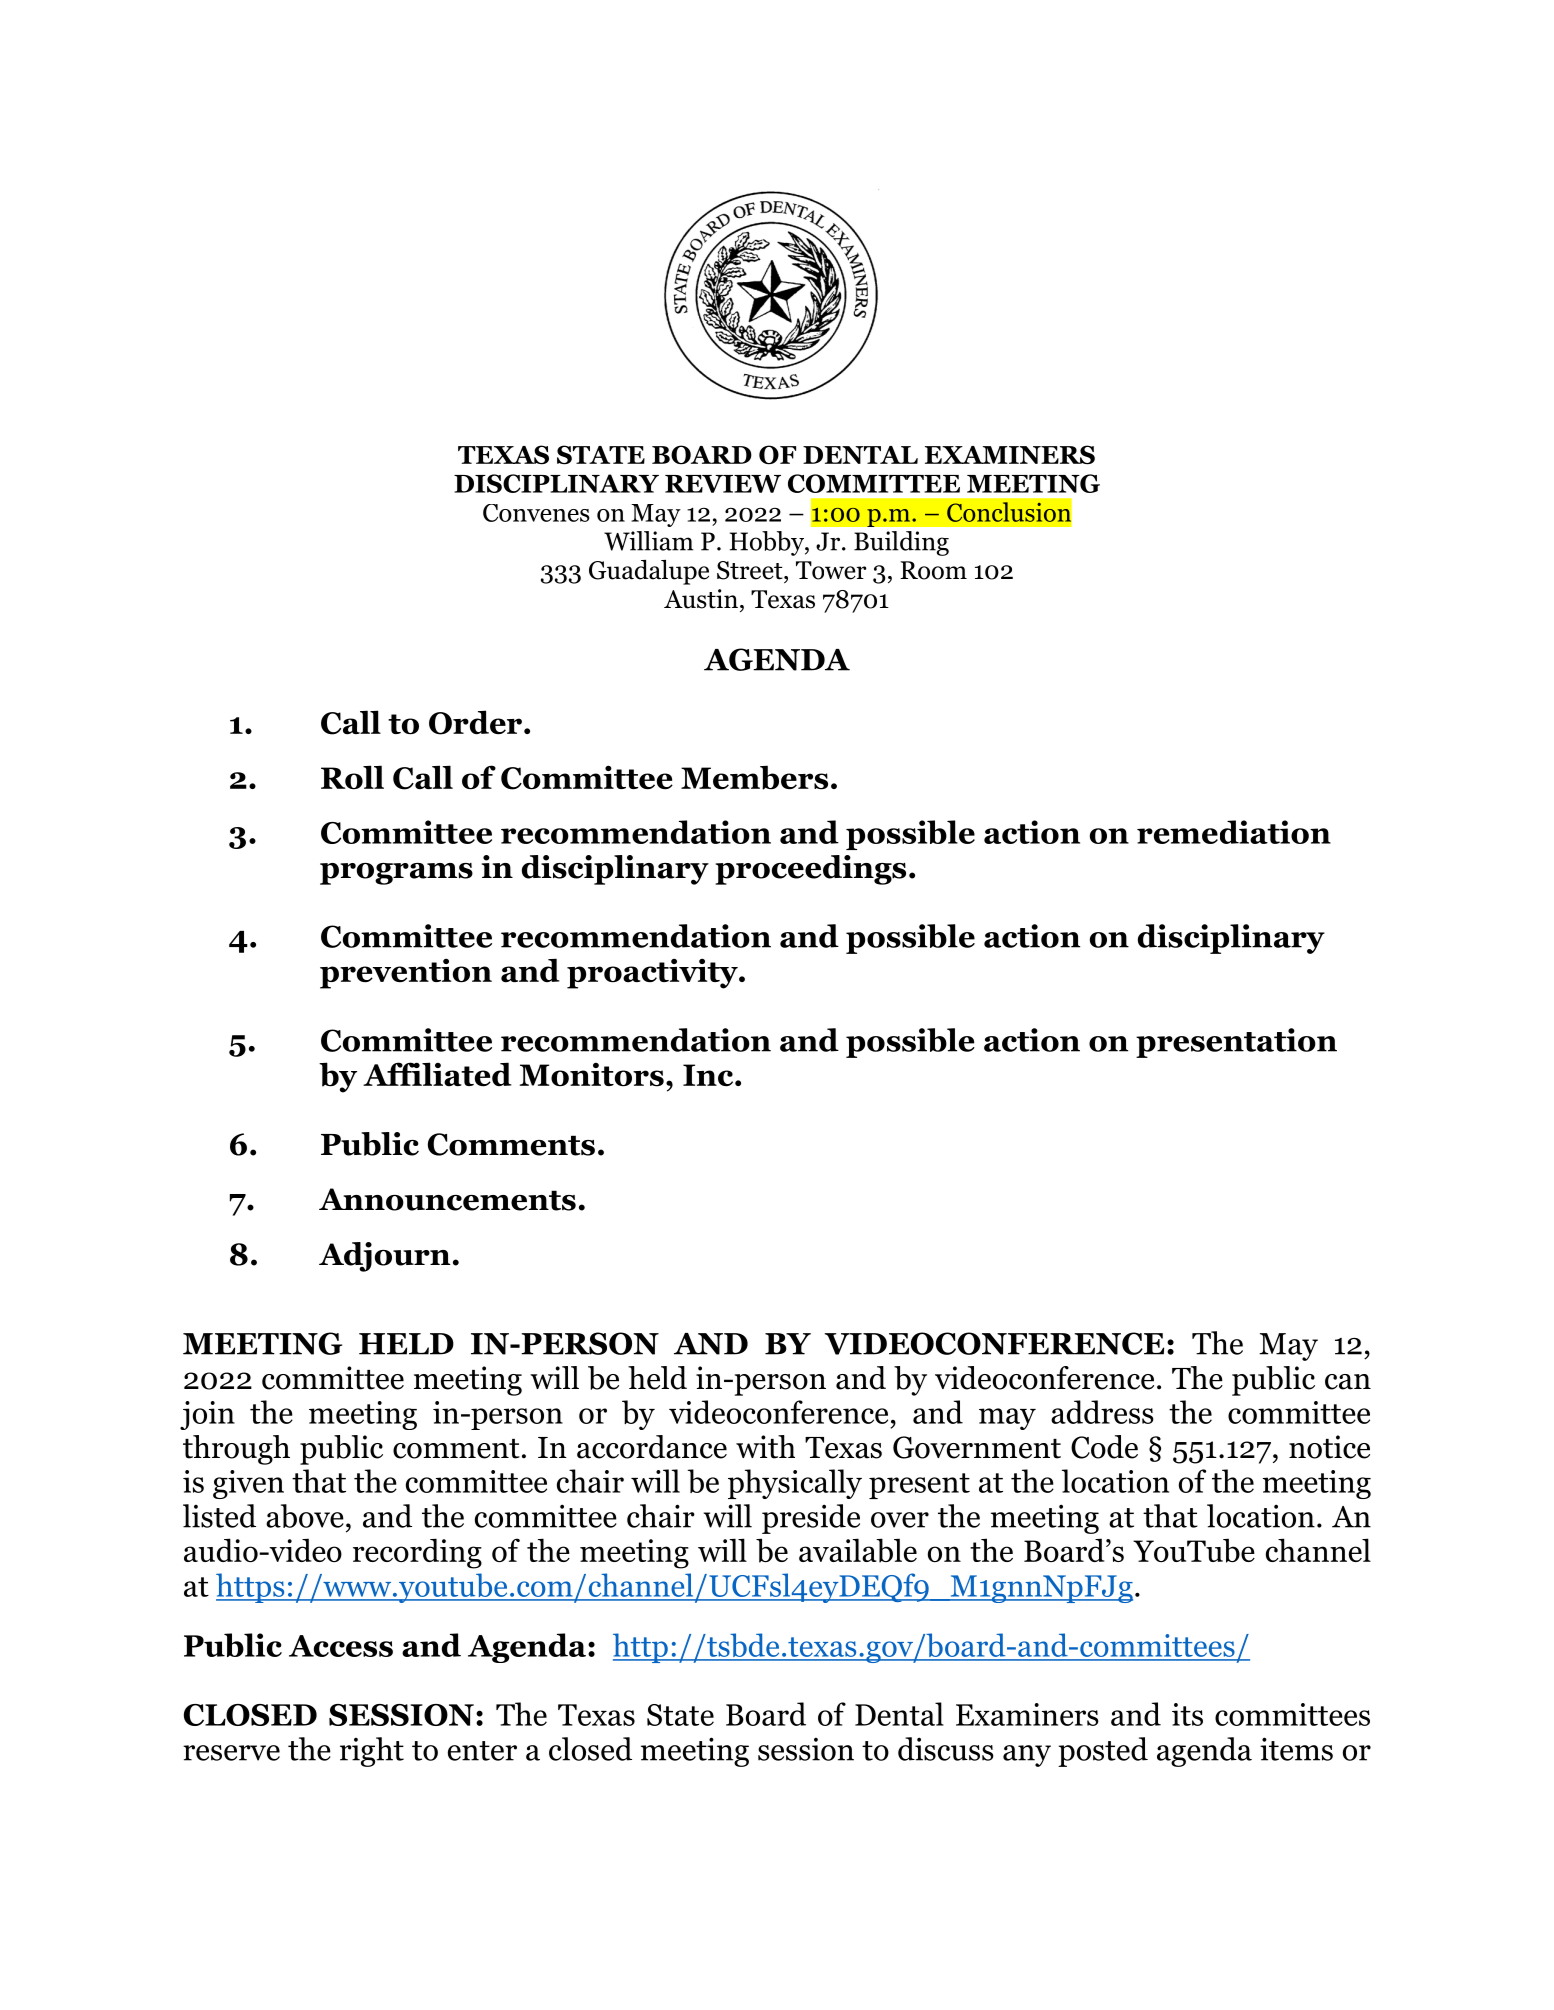 The width and height of the image is (1554, 2010). What do you see at coordinates (1102, 1412) in the image?
I see `address` at bounding box center [1102, 1412].
